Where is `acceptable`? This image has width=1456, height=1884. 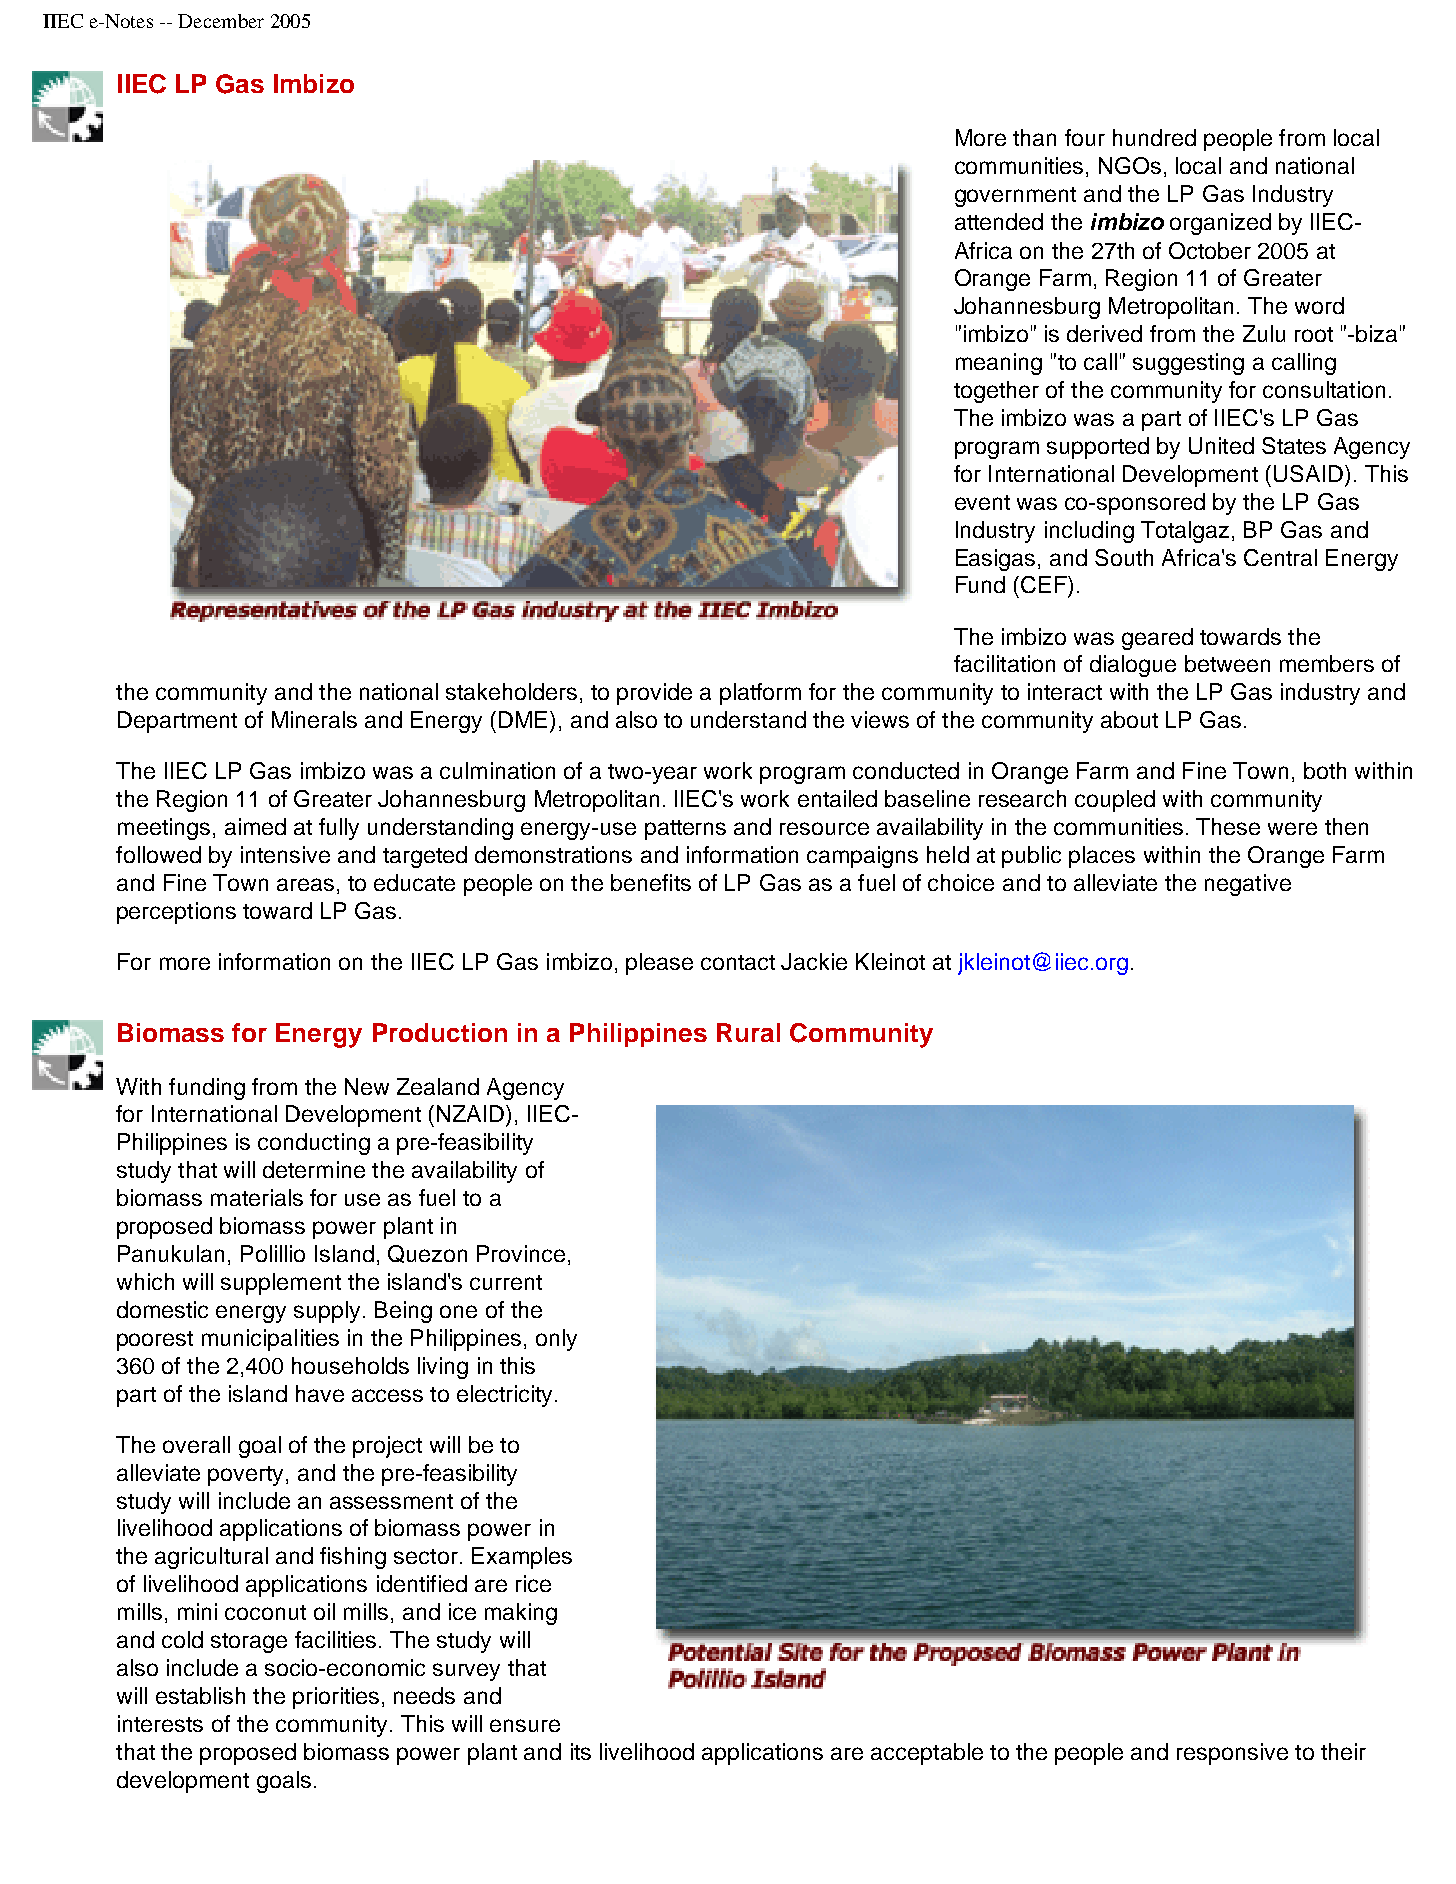
acceptable is located at coordinates (927, 1754).
